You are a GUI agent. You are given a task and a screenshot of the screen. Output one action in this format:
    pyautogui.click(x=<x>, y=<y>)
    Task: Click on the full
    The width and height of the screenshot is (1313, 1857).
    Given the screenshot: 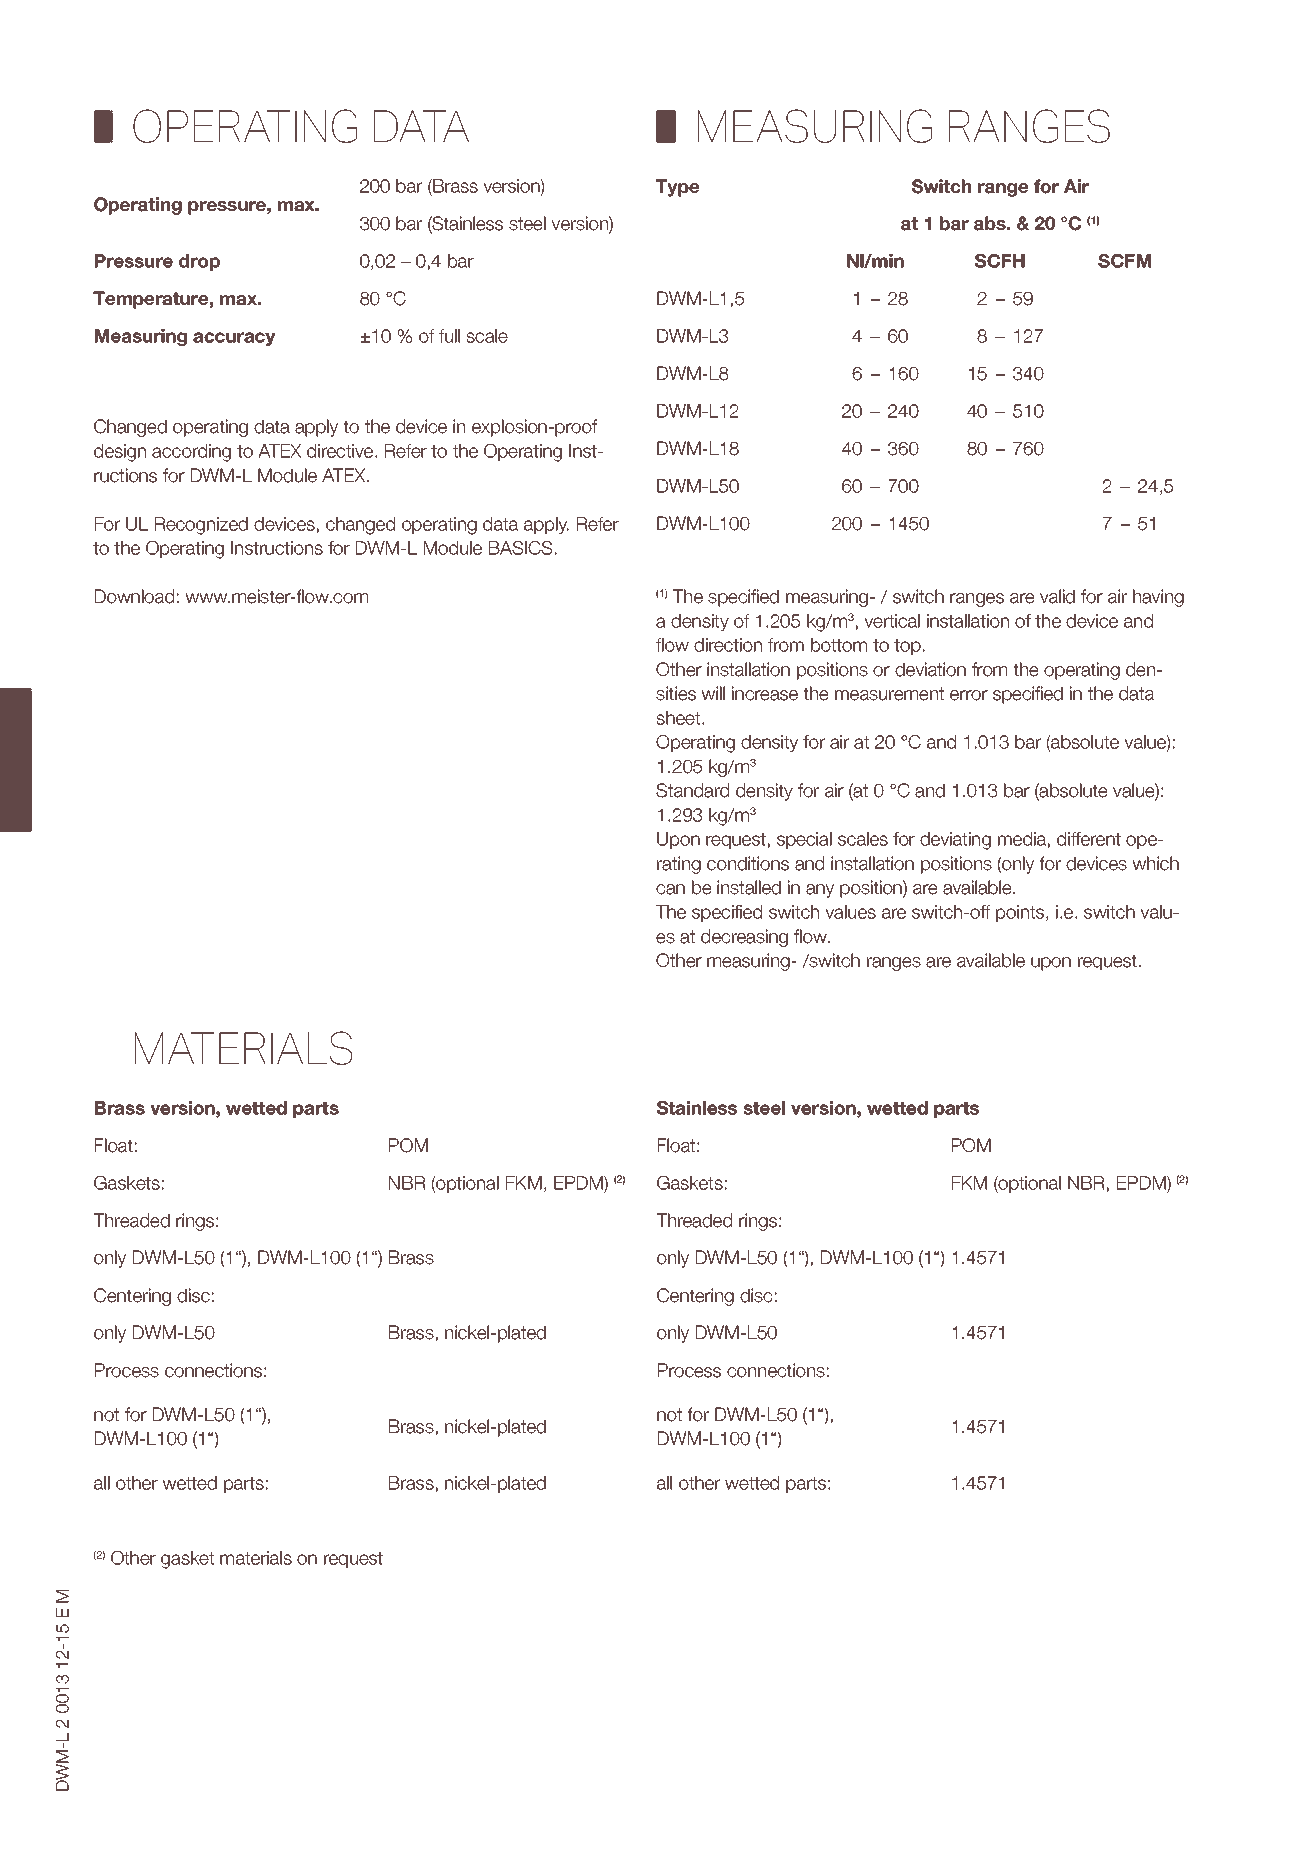 What is the action you would take?
    pyautogui.click(x=449, y=336)
